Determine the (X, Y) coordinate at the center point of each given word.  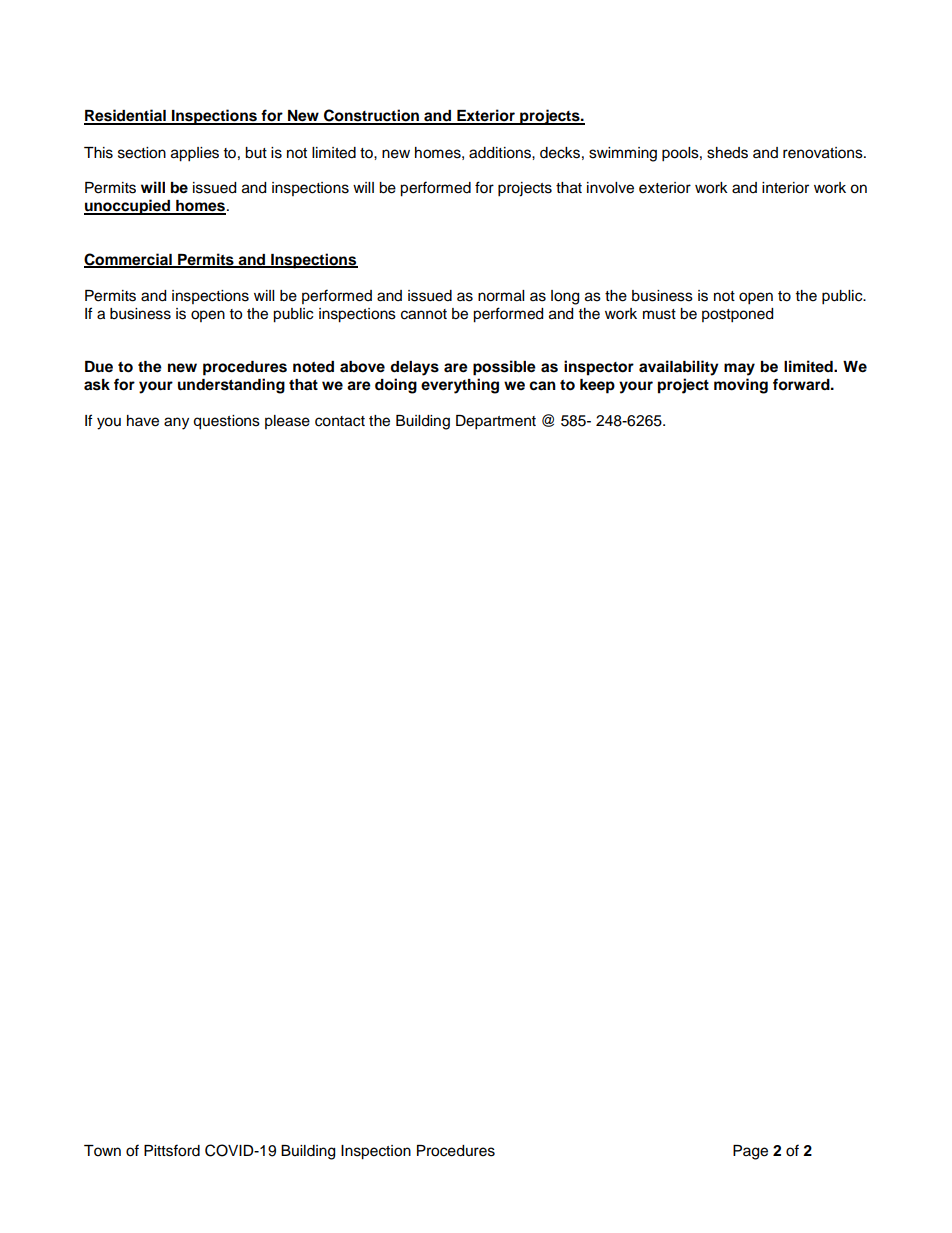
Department (496, 422)
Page (750, 1152)
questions (226, 422)
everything (460, 386)
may (739, 369)
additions (501, 153)
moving (741, 386)
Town (102, 1151)
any (176, 423)
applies (195, 154)
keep (597, 386)
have (143, 421)
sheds (727, 153)
